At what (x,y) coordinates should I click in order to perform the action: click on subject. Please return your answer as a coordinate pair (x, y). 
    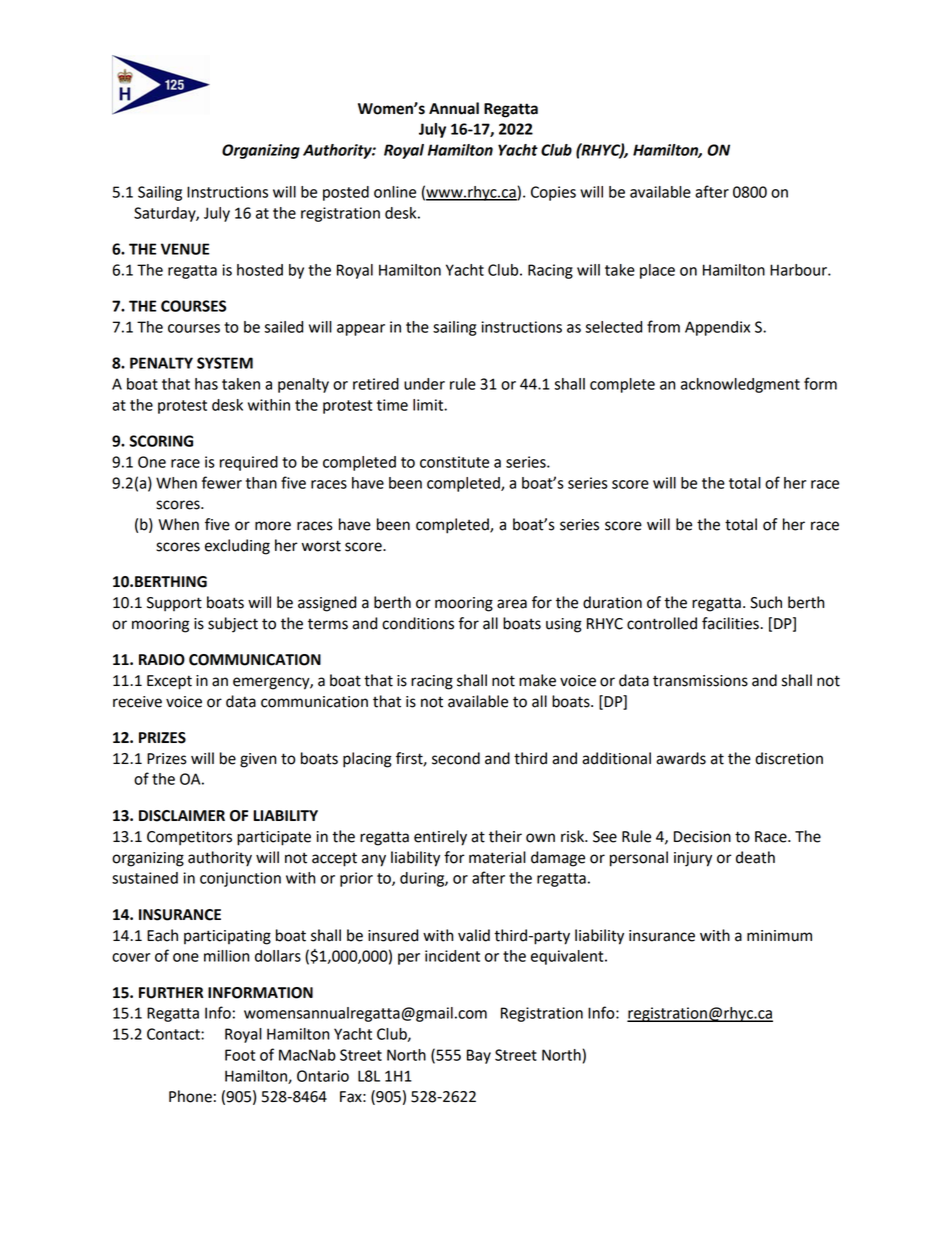
    Looking at the image, I should click on (233, 625).
